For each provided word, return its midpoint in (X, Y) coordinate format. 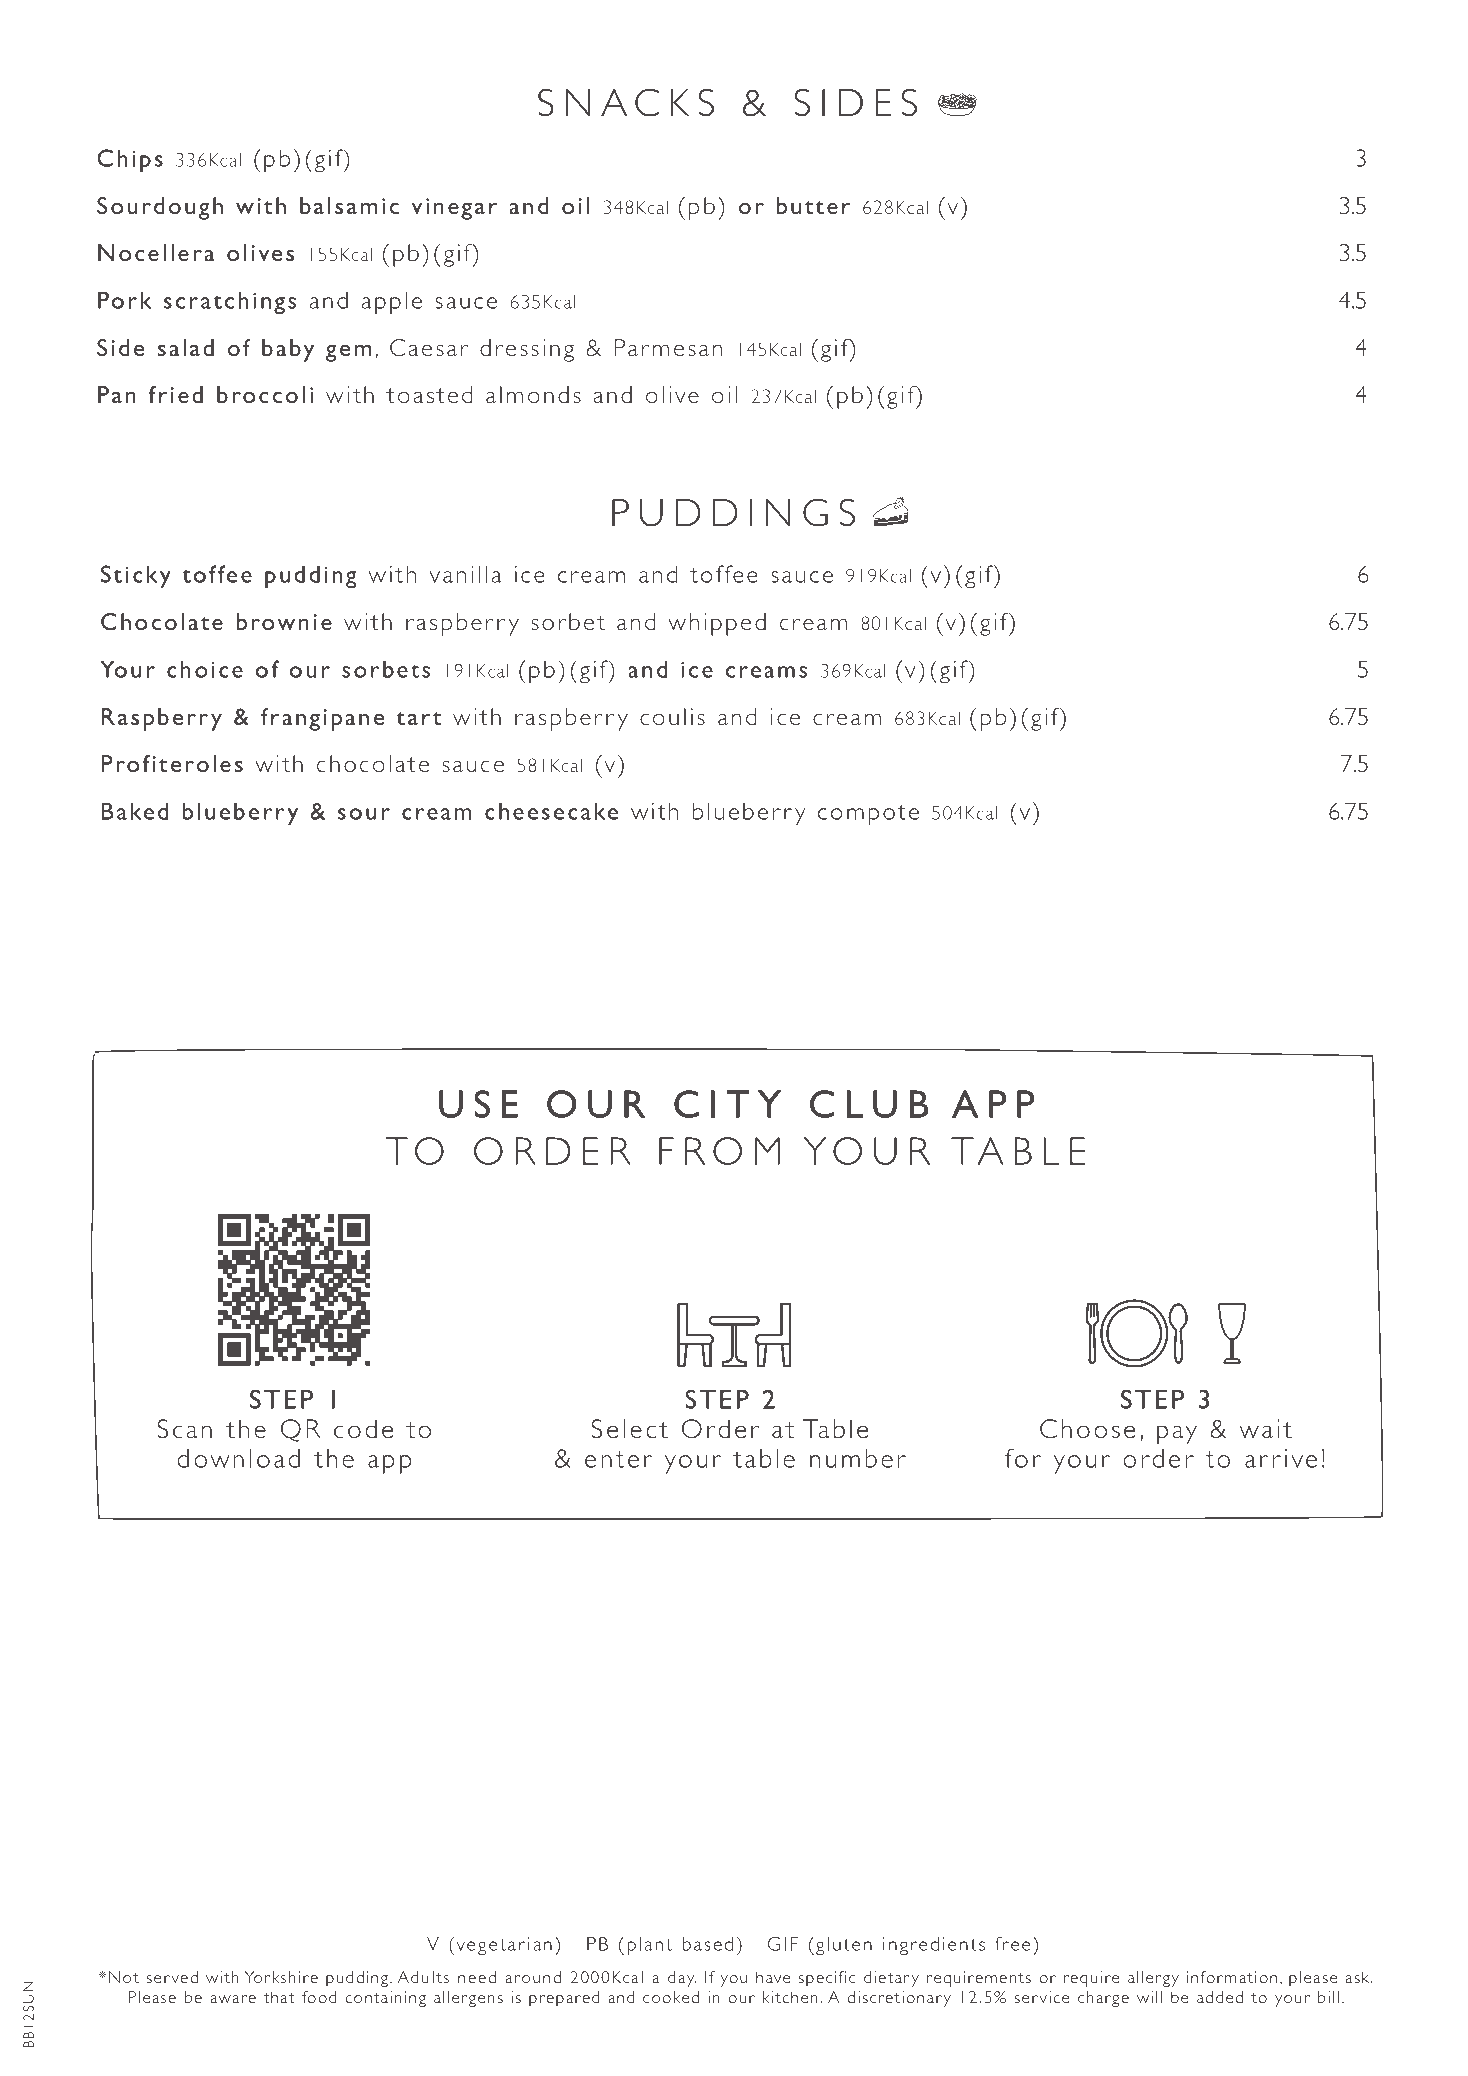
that (278, 1997)
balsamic (349, 205)
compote (868, 815)
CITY (727, 1104)
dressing (527, 350)
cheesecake (551, 811)
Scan (184, 1428)
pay (1177, 1435)
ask (1358, 1977)
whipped (717, 624)
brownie (284, 621)
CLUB (869, 1104)
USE (478, 1104)
